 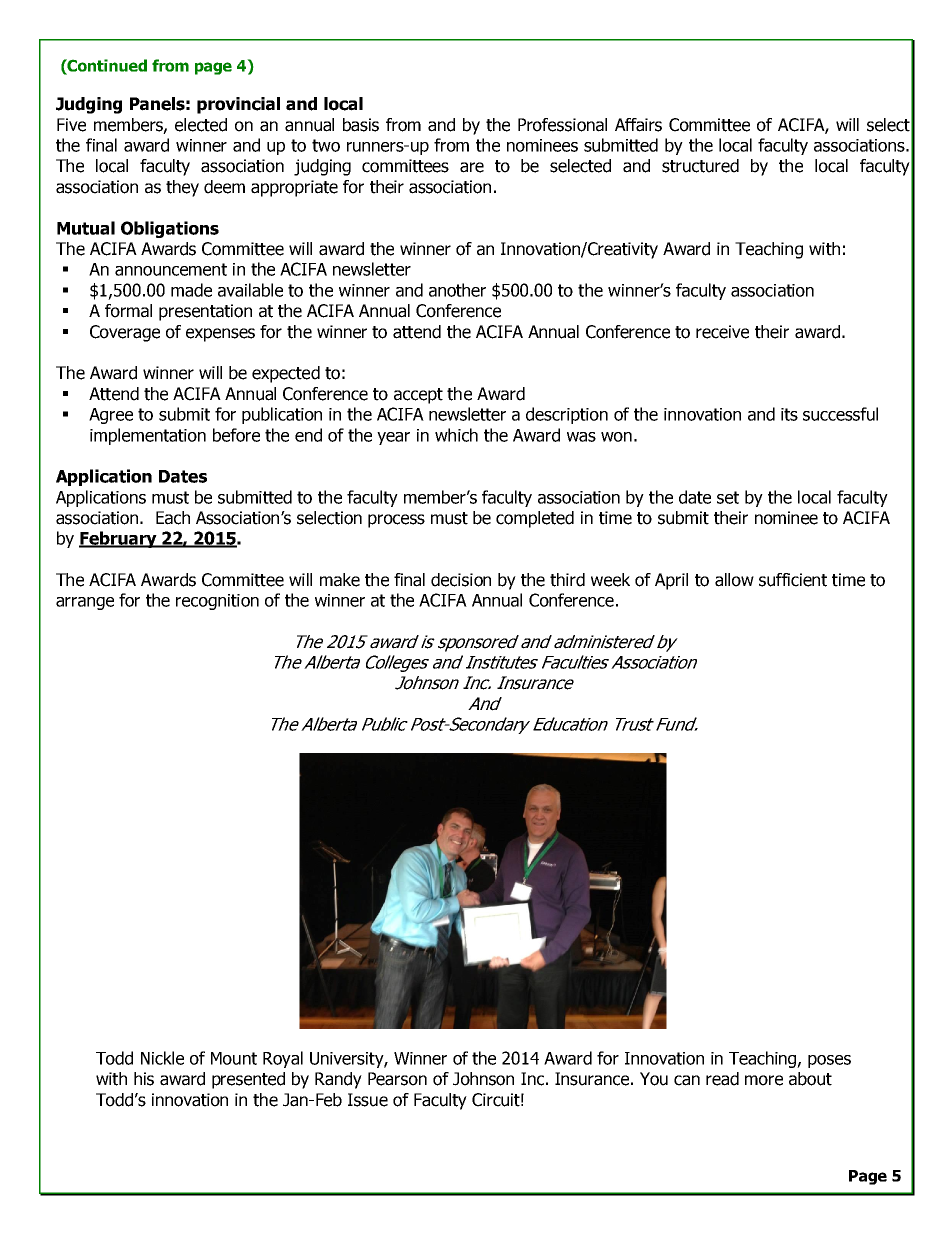 I want to click on structured, so click(x=700, y=166).
